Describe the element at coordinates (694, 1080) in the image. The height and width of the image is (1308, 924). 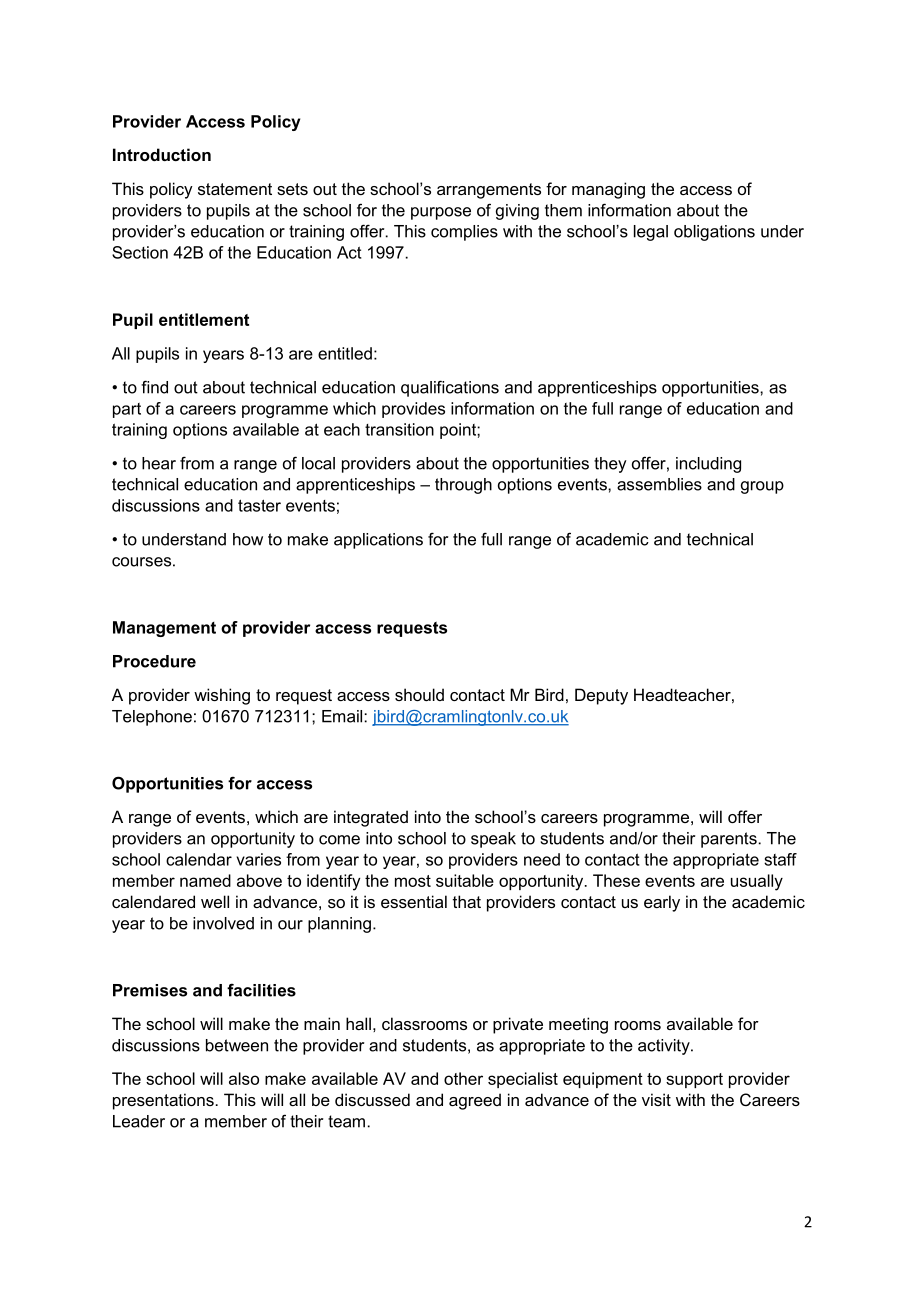
I see `support` at that location.
